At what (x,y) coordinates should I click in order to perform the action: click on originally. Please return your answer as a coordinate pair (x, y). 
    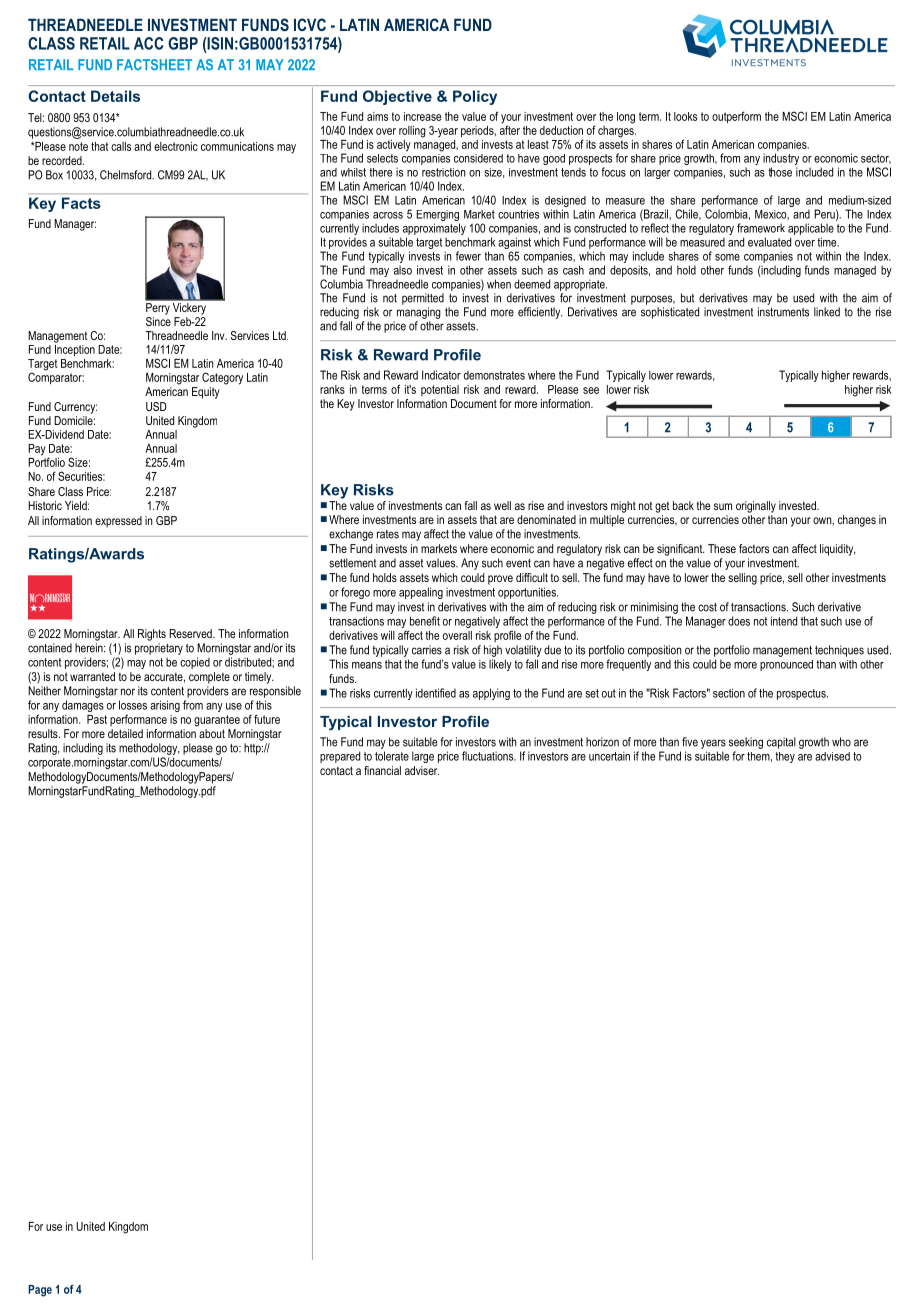
    Looking at the image, I should click on (756, 507).
